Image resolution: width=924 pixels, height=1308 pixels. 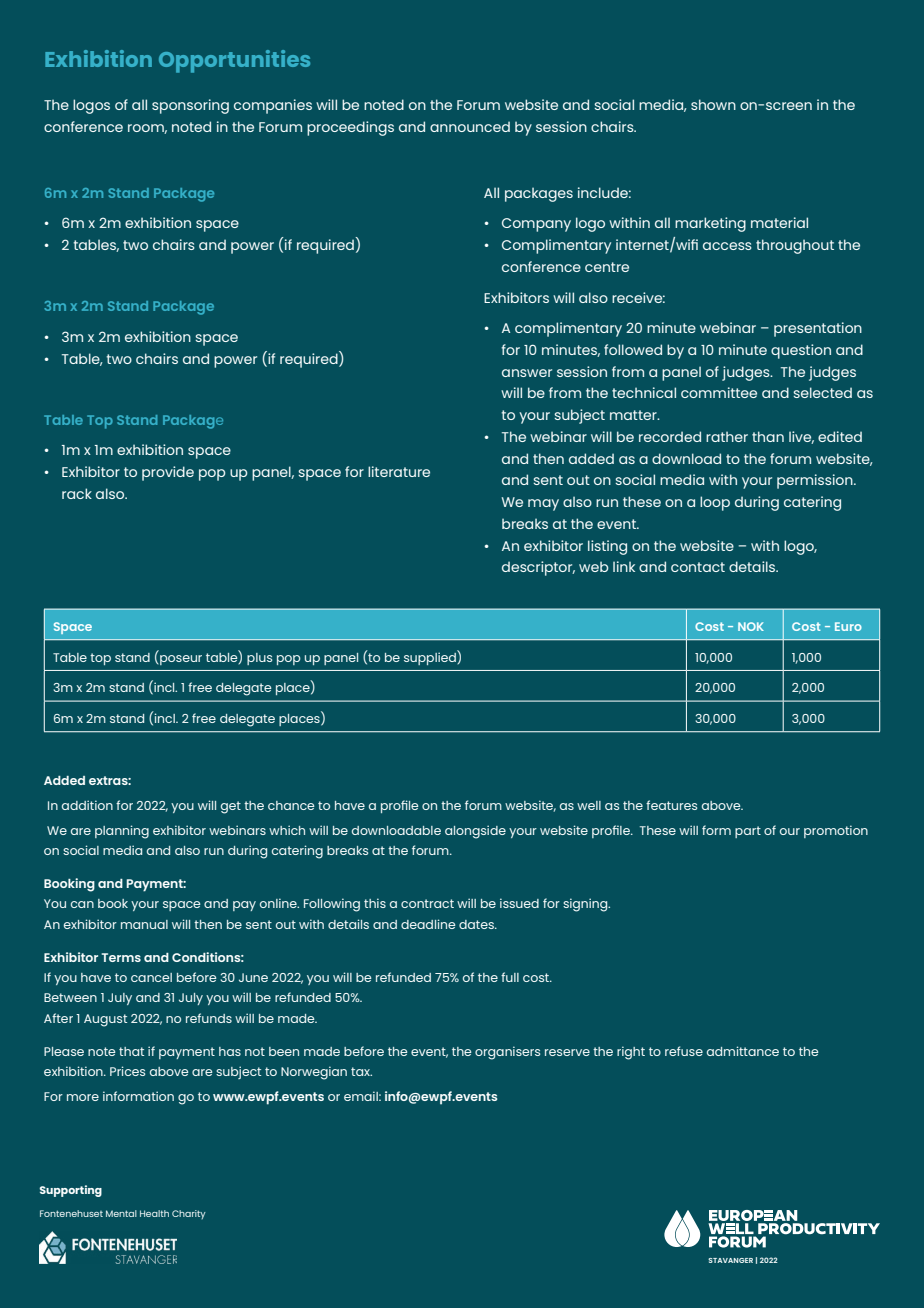 What do you see at coordinates (719, 392) in the page?
I see `committee` at bounding box center [719, 392].
